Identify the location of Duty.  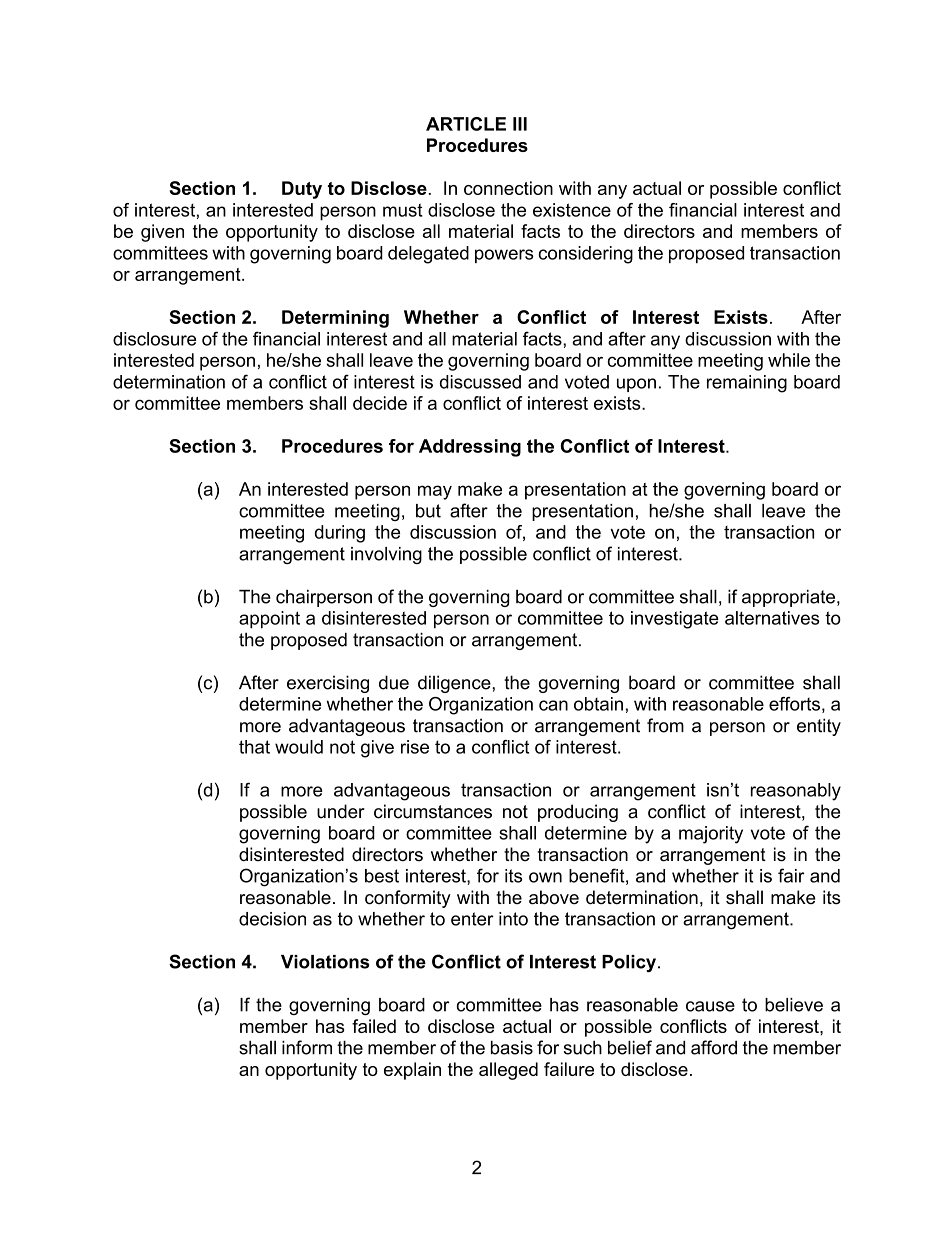
(302, 190).
